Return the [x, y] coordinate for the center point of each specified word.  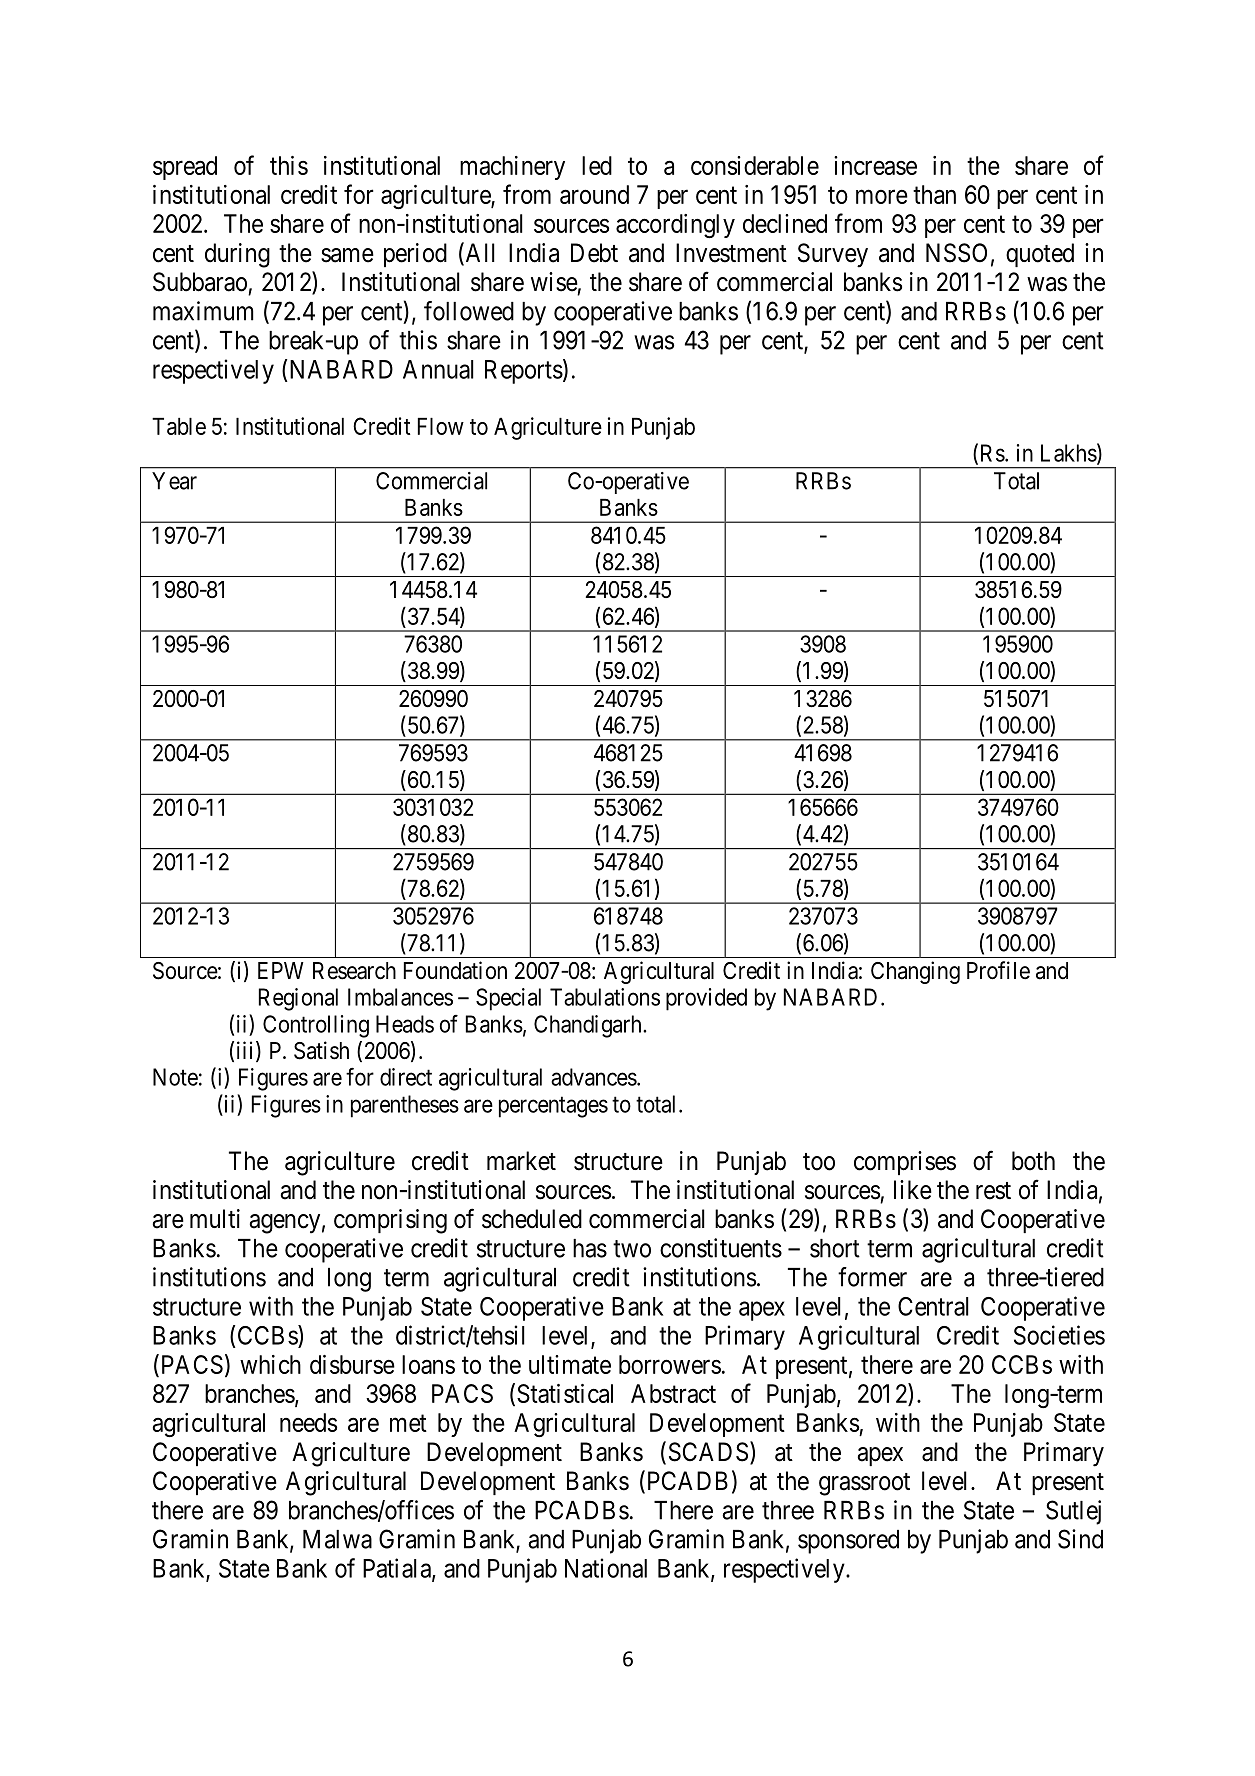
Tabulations [605, 997]
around [594, 194]
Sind [1080, 1539]
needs [308, 1422]
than [934, 194]
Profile [998, 970]
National [606, 1568]
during [237, 255]
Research [354, 971]
